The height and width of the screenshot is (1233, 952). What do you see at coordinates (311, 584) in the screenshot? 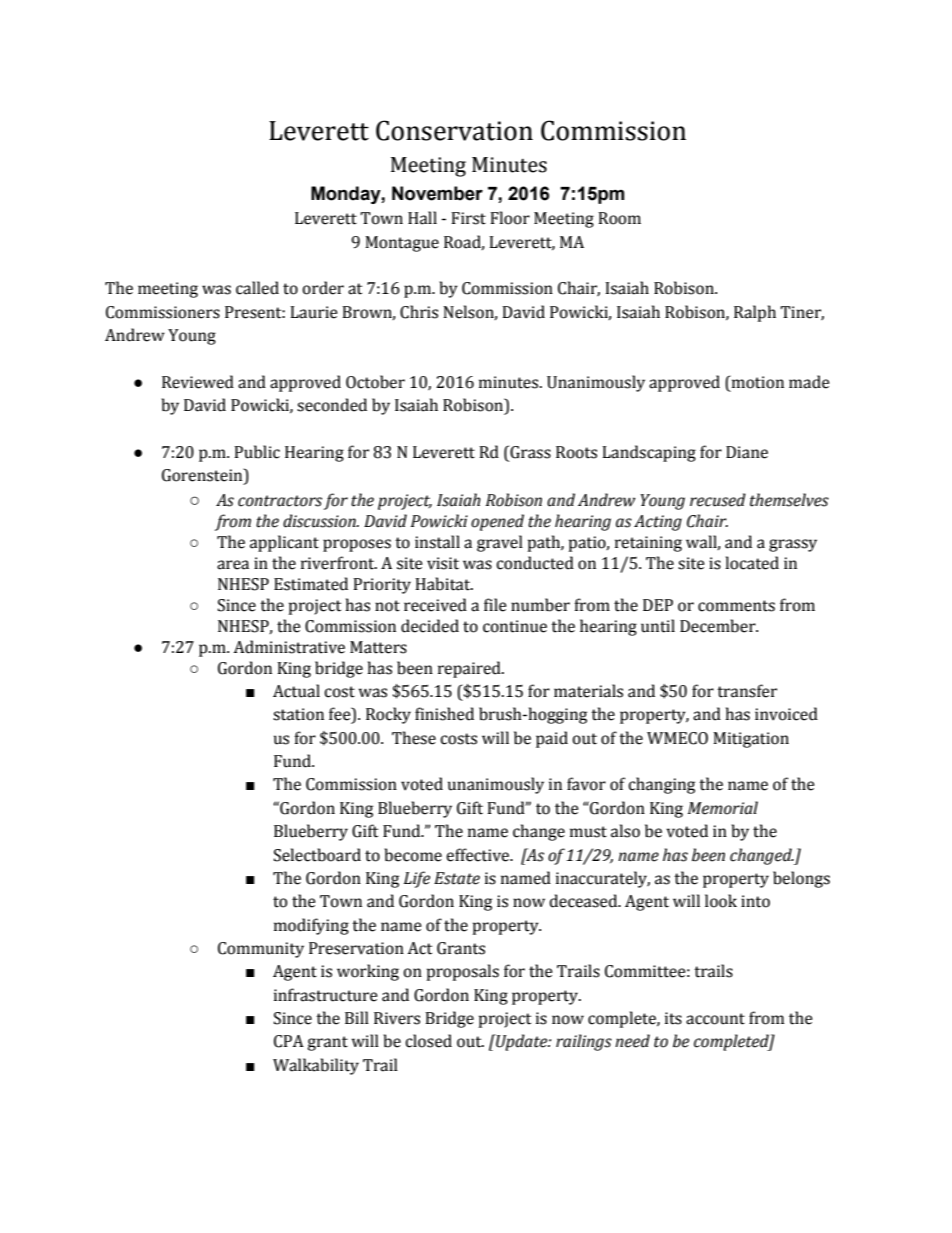
I see `Estimated` at bounding box center [311, 584].
